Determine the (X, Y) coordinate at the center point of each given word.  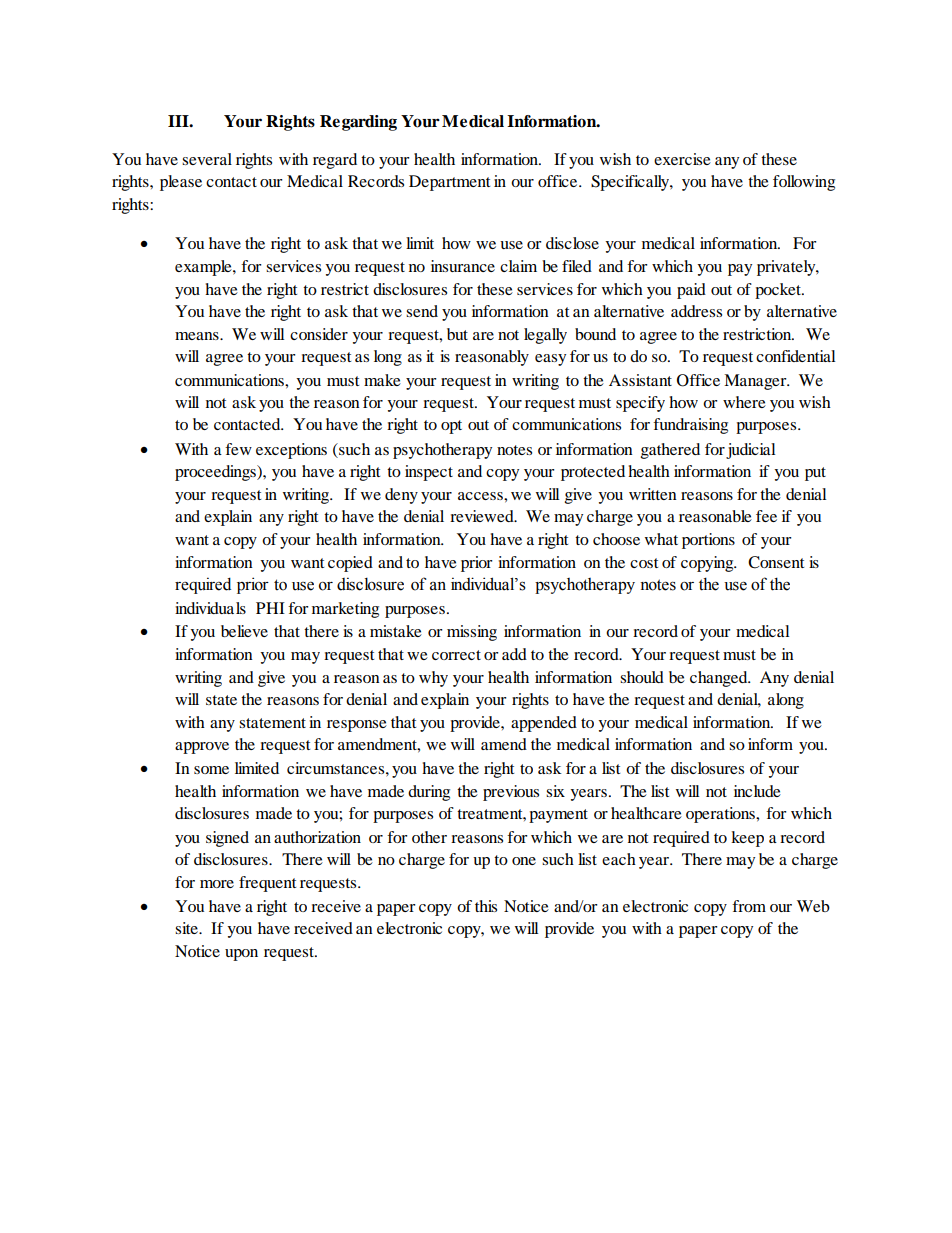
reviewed (483, 516)
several (207, 159)
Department (449, 183)
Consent (776, 562)
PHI (270, 608)
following (804, 183)
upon (241, 955)
